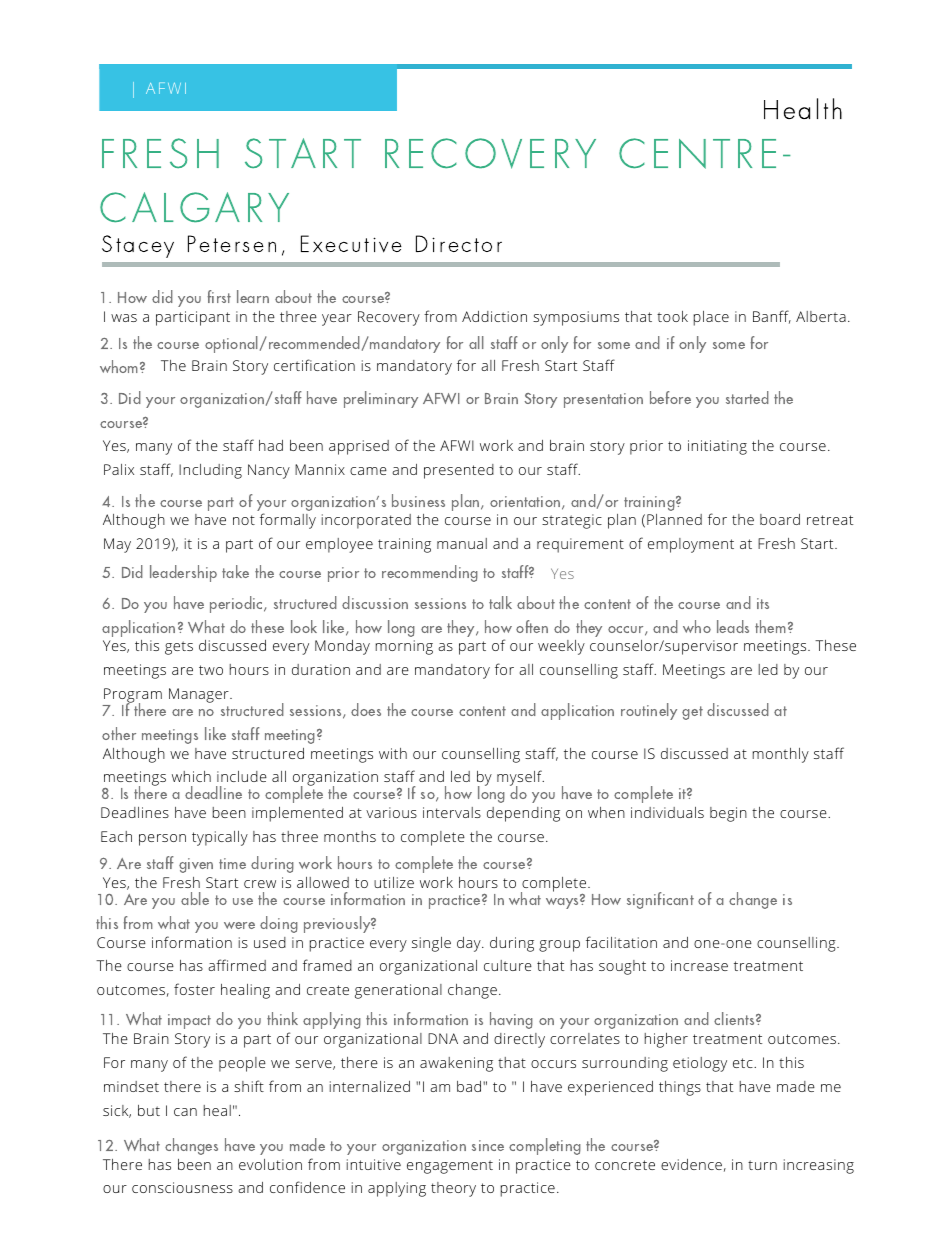 The width and height of the screenshot is (952, 1233). Describe the element at coordinates (494, 316) in the screenshot. I see `Addiction` at that location.
